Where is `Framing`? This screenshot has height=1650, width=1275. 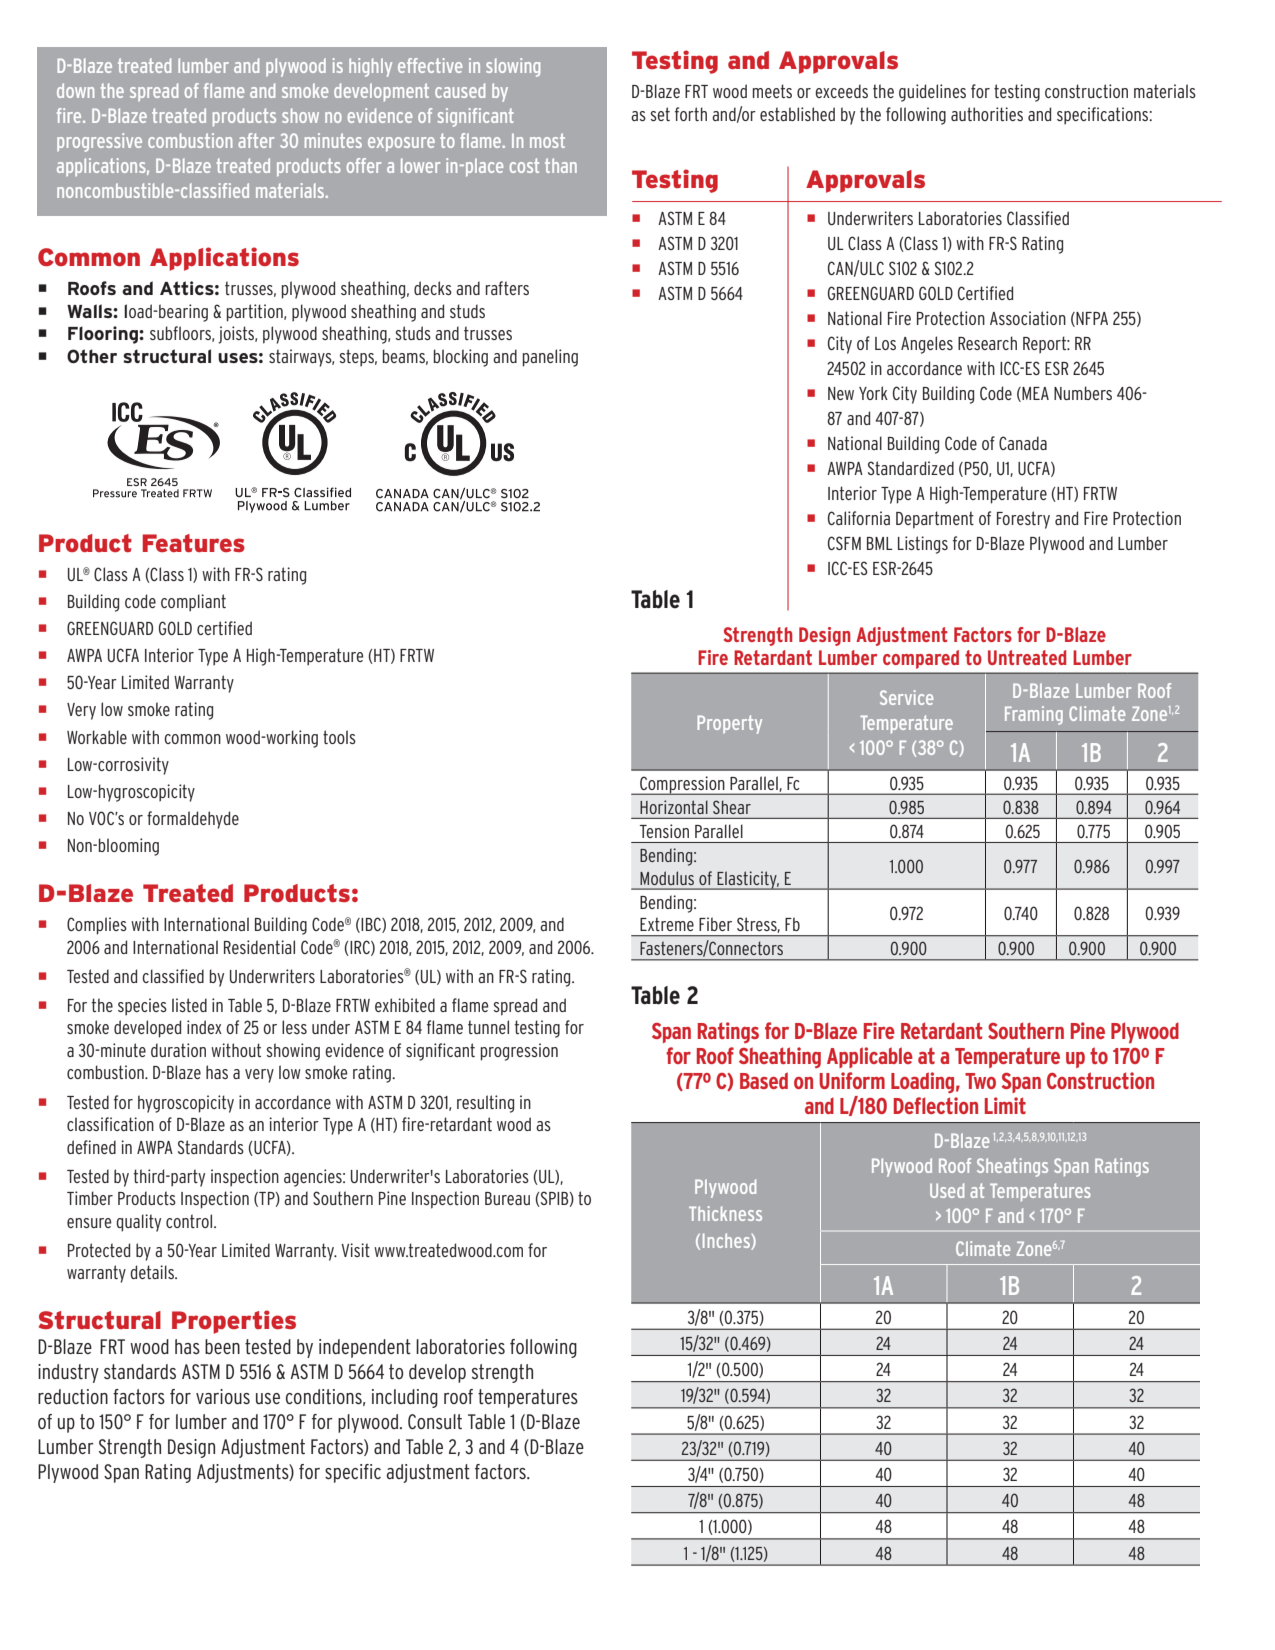
Framing is located at coordinates (1034, 715).
